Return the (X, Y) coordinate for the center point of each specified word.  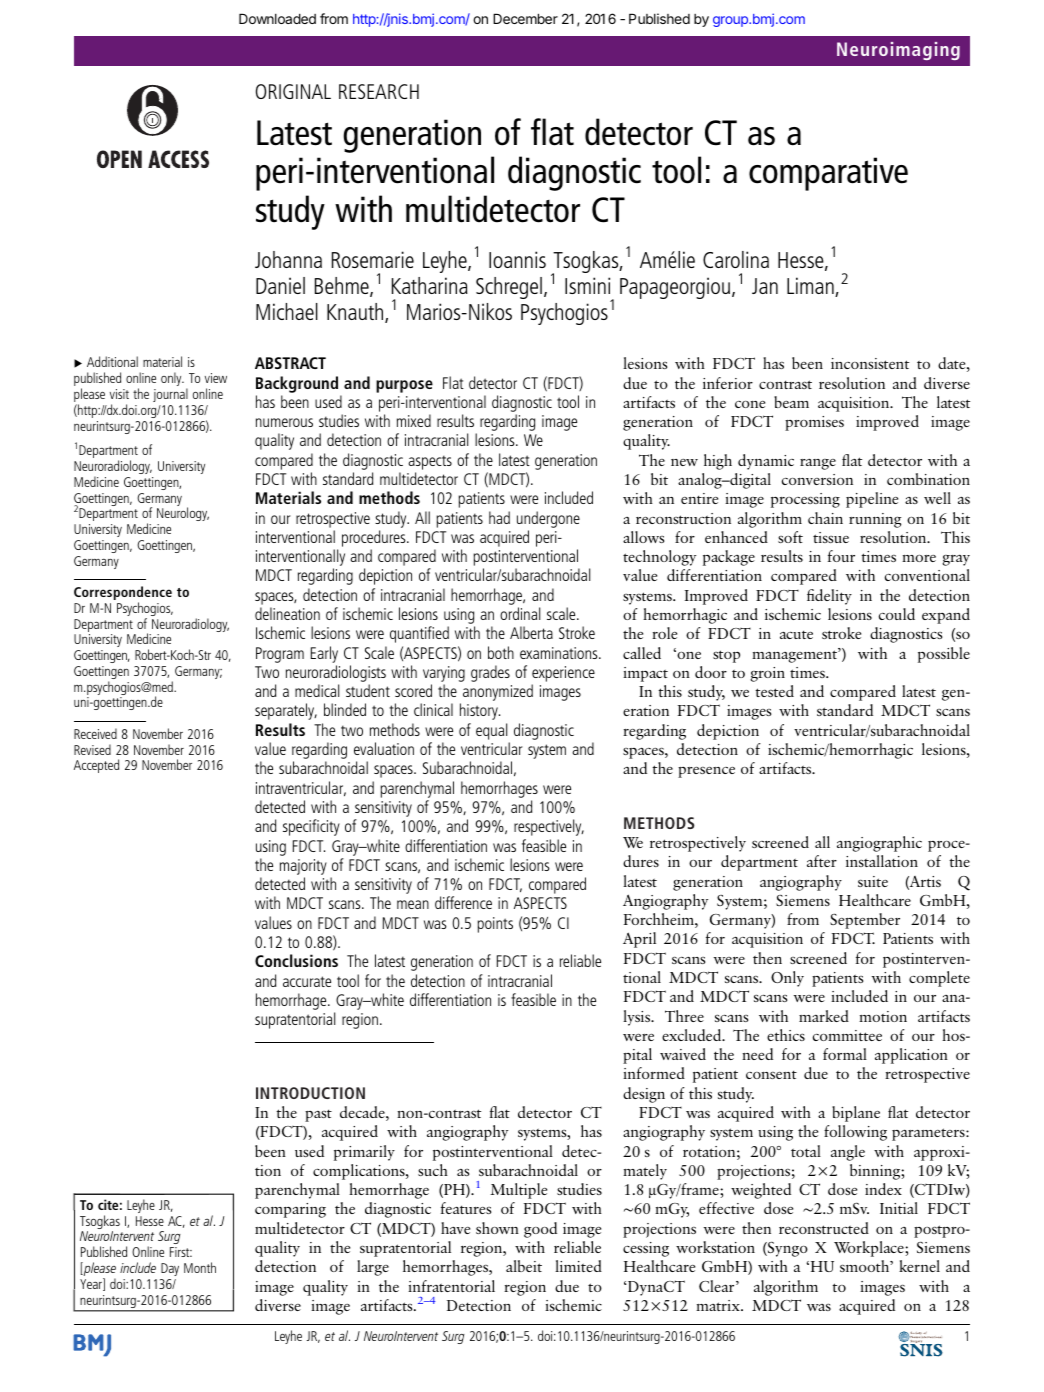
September (865, 921)
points (495, 925)
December (525, 18)
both (501, 652)
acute (796, 635)
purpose (404, 386)
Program (280, 655)
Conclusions (296, 960)
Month (200, 1267)
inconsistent (870, 363)
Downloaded (277, 18)
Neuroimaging (898, 51)
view (216, 378)
